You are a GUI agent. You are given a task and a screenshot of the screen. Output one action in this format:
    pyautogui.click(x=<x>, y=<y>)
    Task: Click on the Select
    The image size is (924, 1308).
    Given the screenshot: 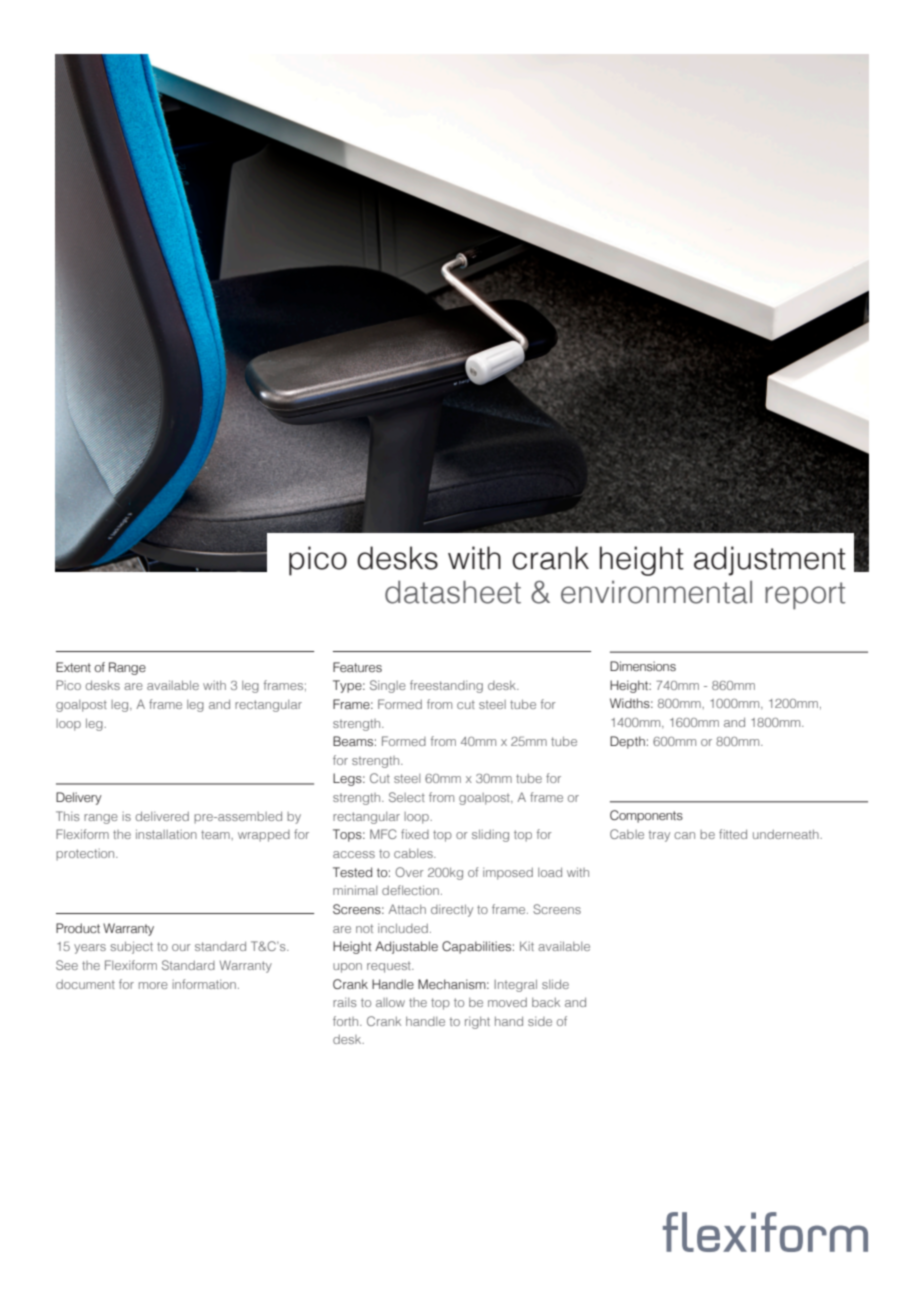 What is the action you would take?
    pyautogui.click(x=407, y=797)
